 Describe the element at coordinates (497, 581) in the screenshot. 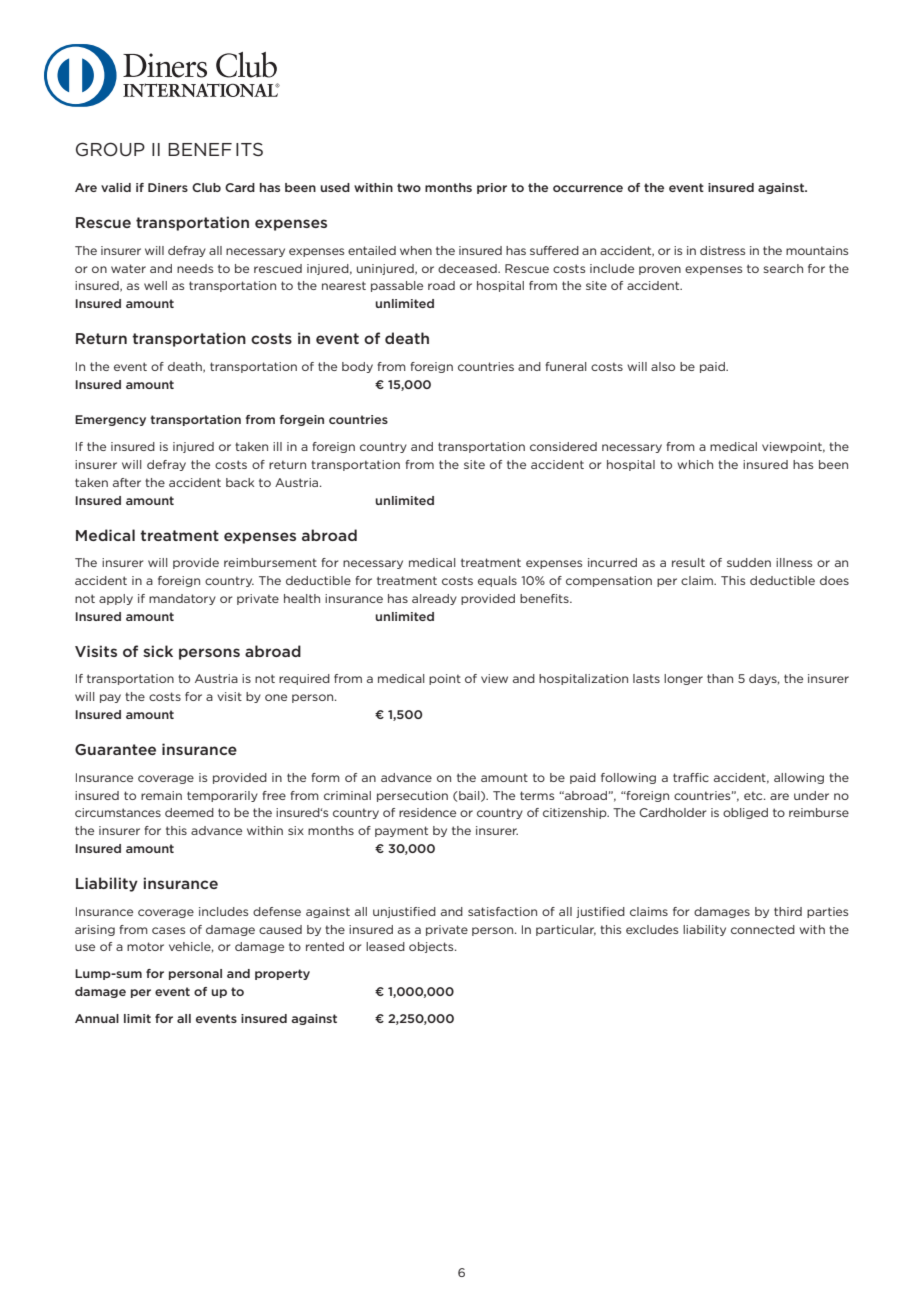

I see `equals` at that location.
